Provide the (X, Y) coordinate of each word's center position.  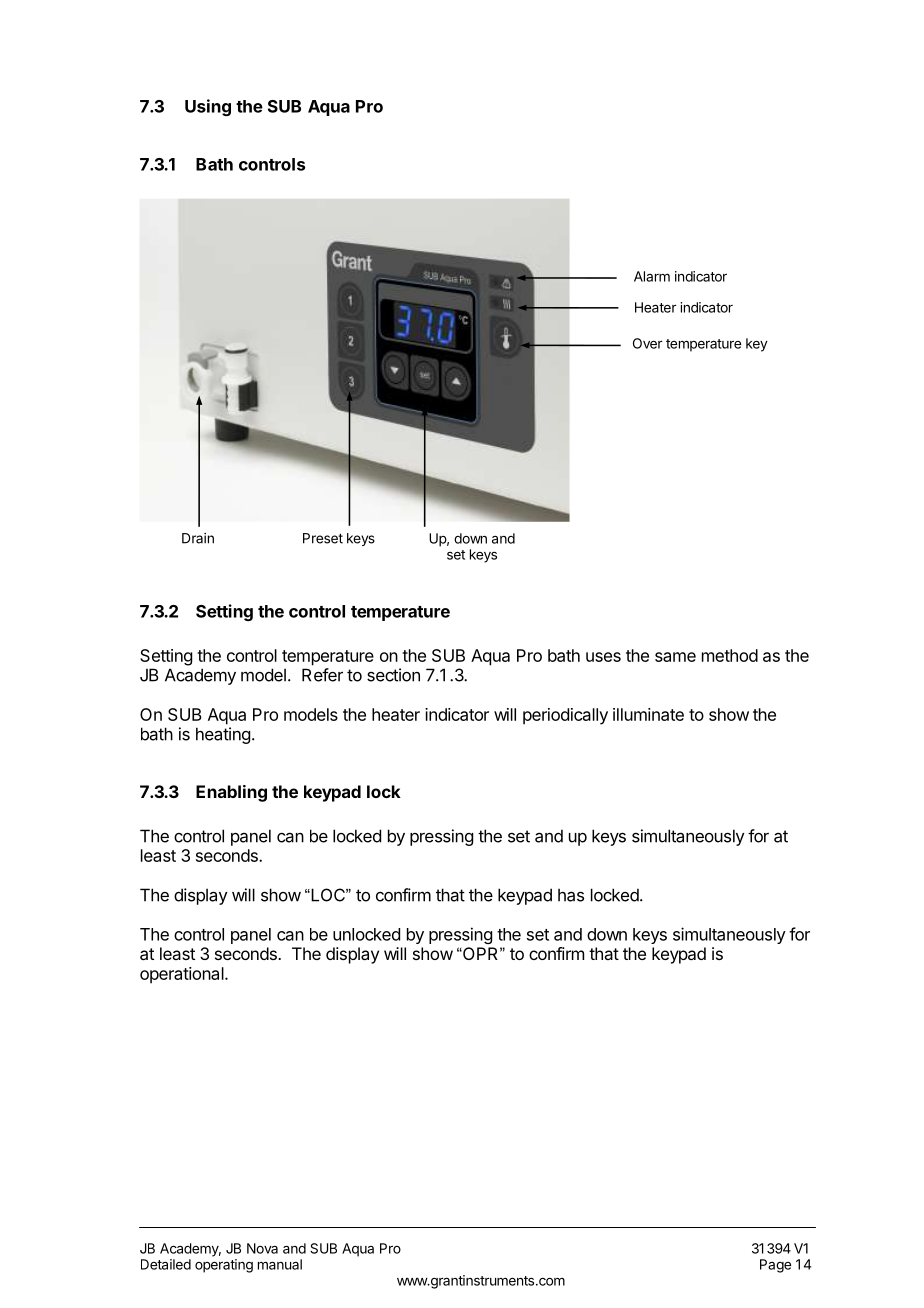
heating (223, 735)
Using (208, 107)
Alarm (652, 276)
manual (280, 1264)
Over (647, 343)
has (571, 895)
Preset (323, 538)
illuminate (648, 714)
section (393, 675)
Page (775, 1266)
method (730, 655)
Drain (198, 538)
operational (183, 975)
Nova (262, 1248)
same (675, 657)
